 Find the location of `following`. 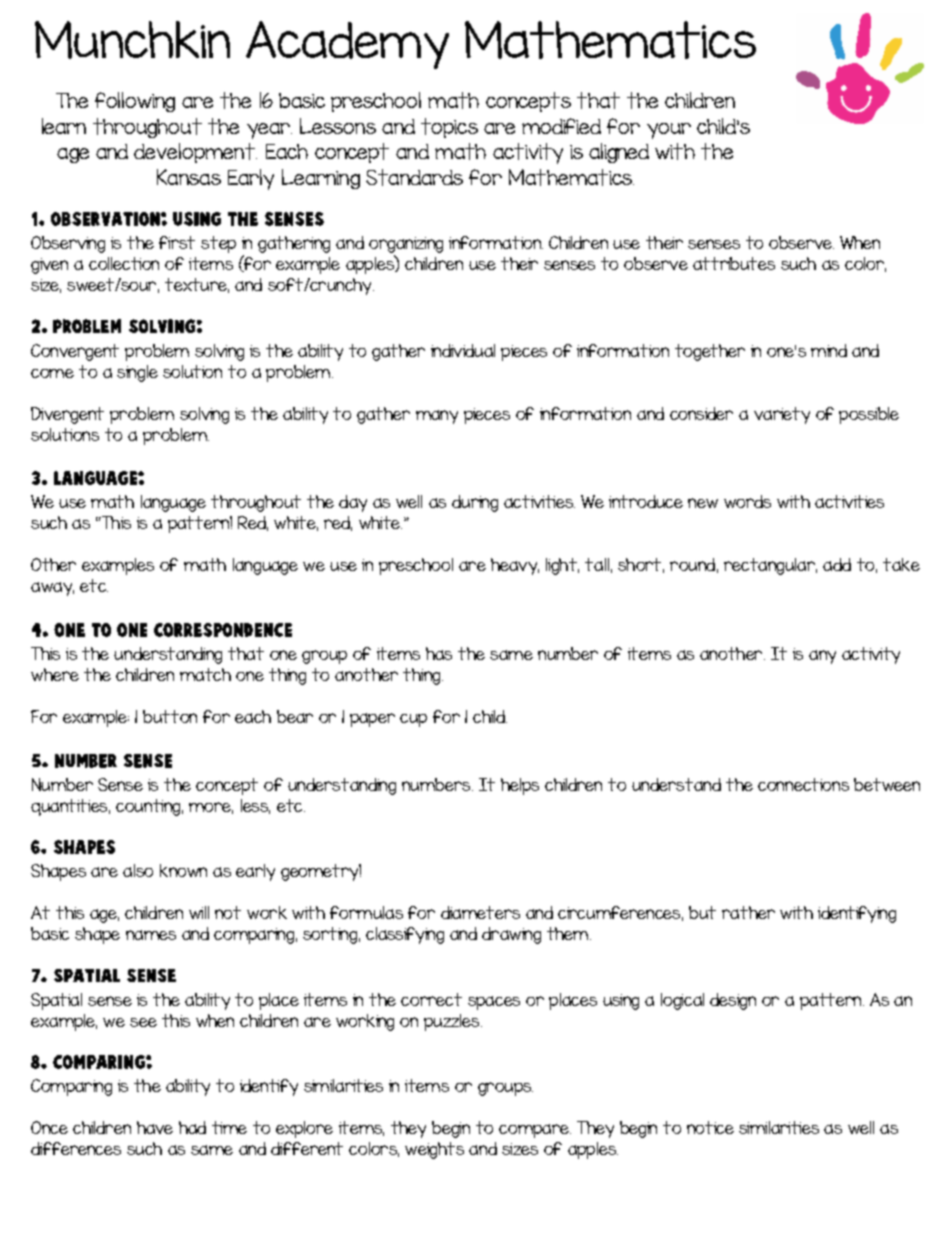

following is located at coordinates (135, 102).
